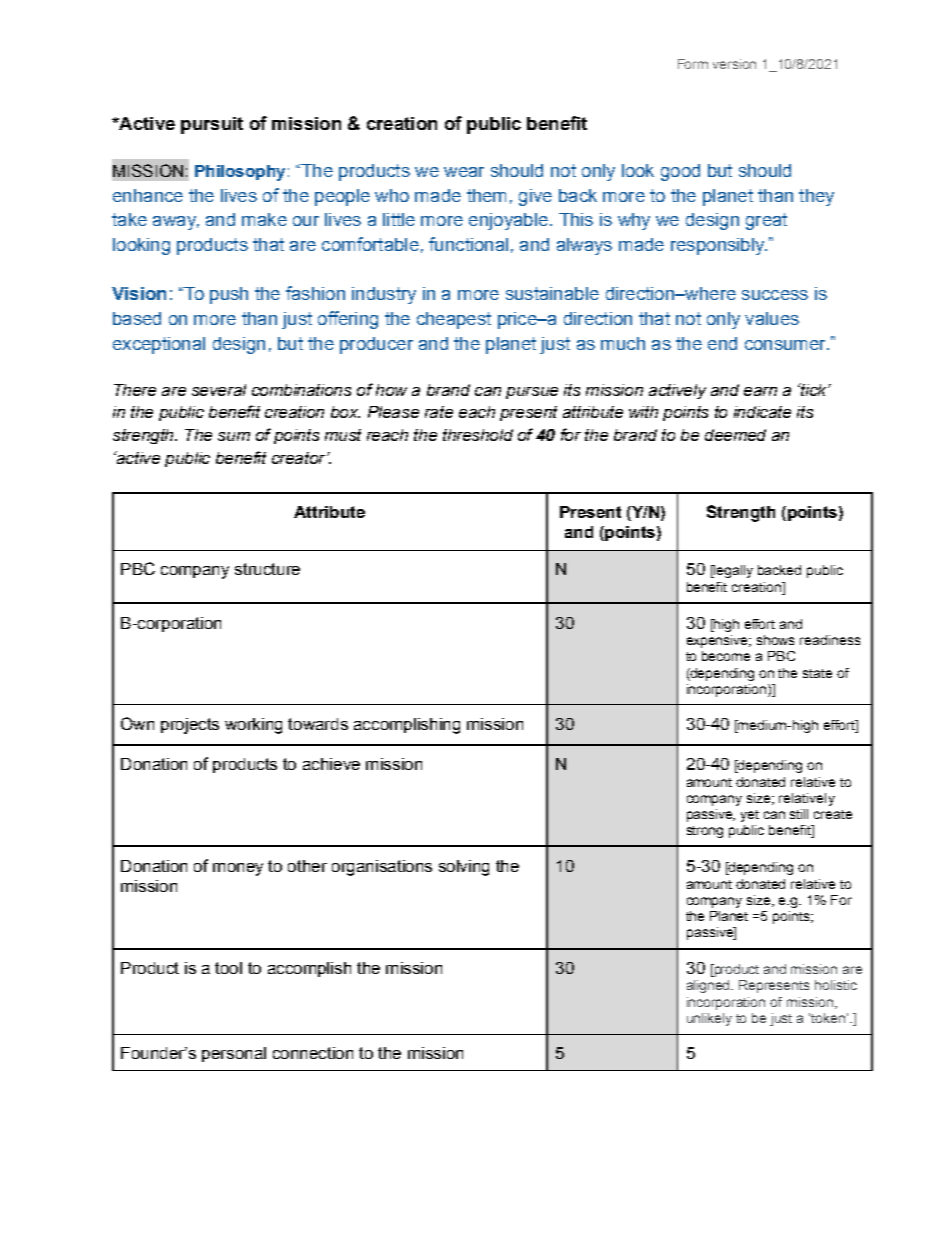 The height and width of the document is (1233, 952). What do you see at coordinates (267, 569) in the document?
I see `structure` at bounding box center [267, 569].
